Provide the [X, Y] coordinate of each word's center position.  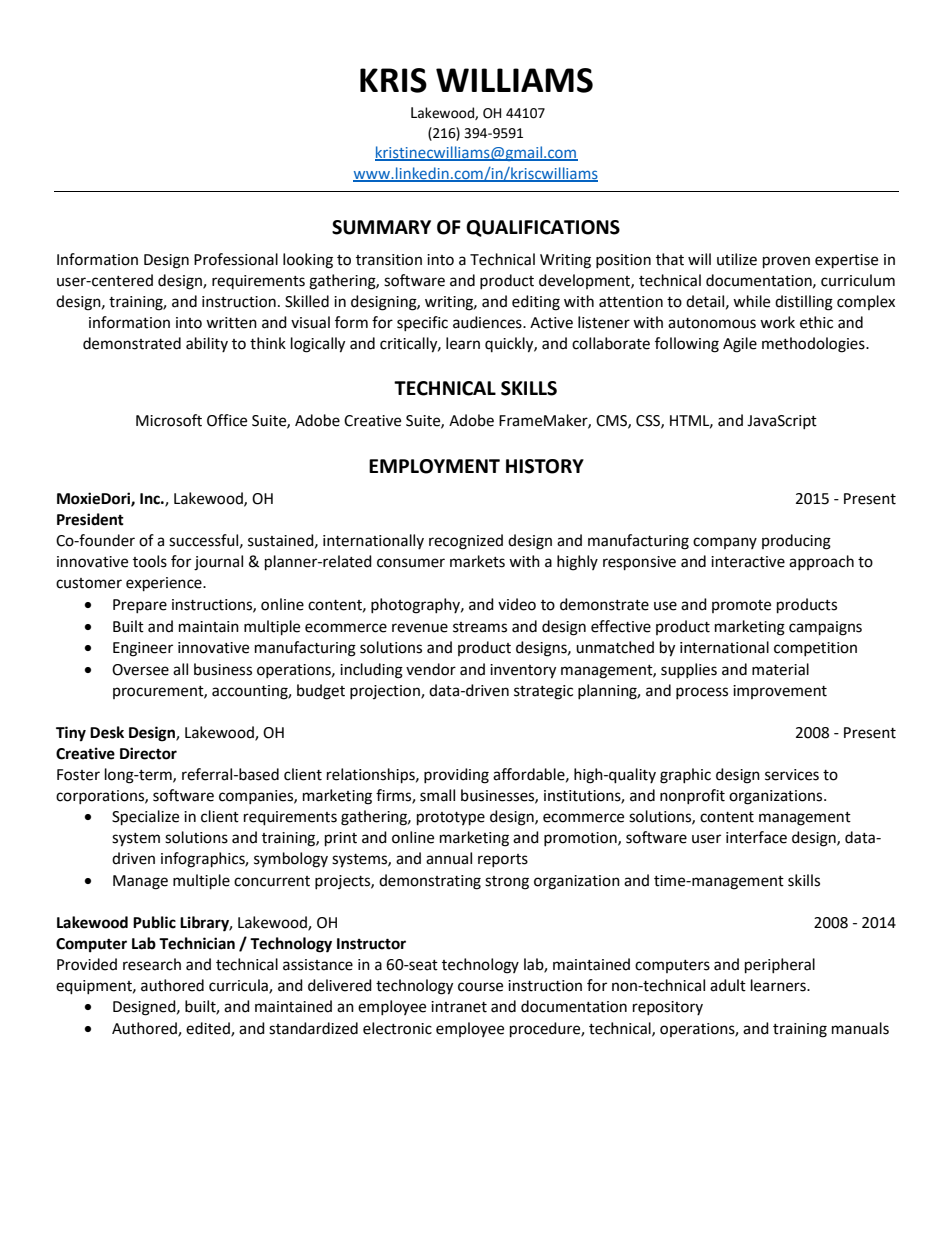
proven [786, 262]
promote [741, 606]
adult [728, 985]
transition [389, 260]
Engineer [143, 649]
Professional [236, 259]
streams [480, 627]
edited [209, 1029]
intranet [459, 1007]
